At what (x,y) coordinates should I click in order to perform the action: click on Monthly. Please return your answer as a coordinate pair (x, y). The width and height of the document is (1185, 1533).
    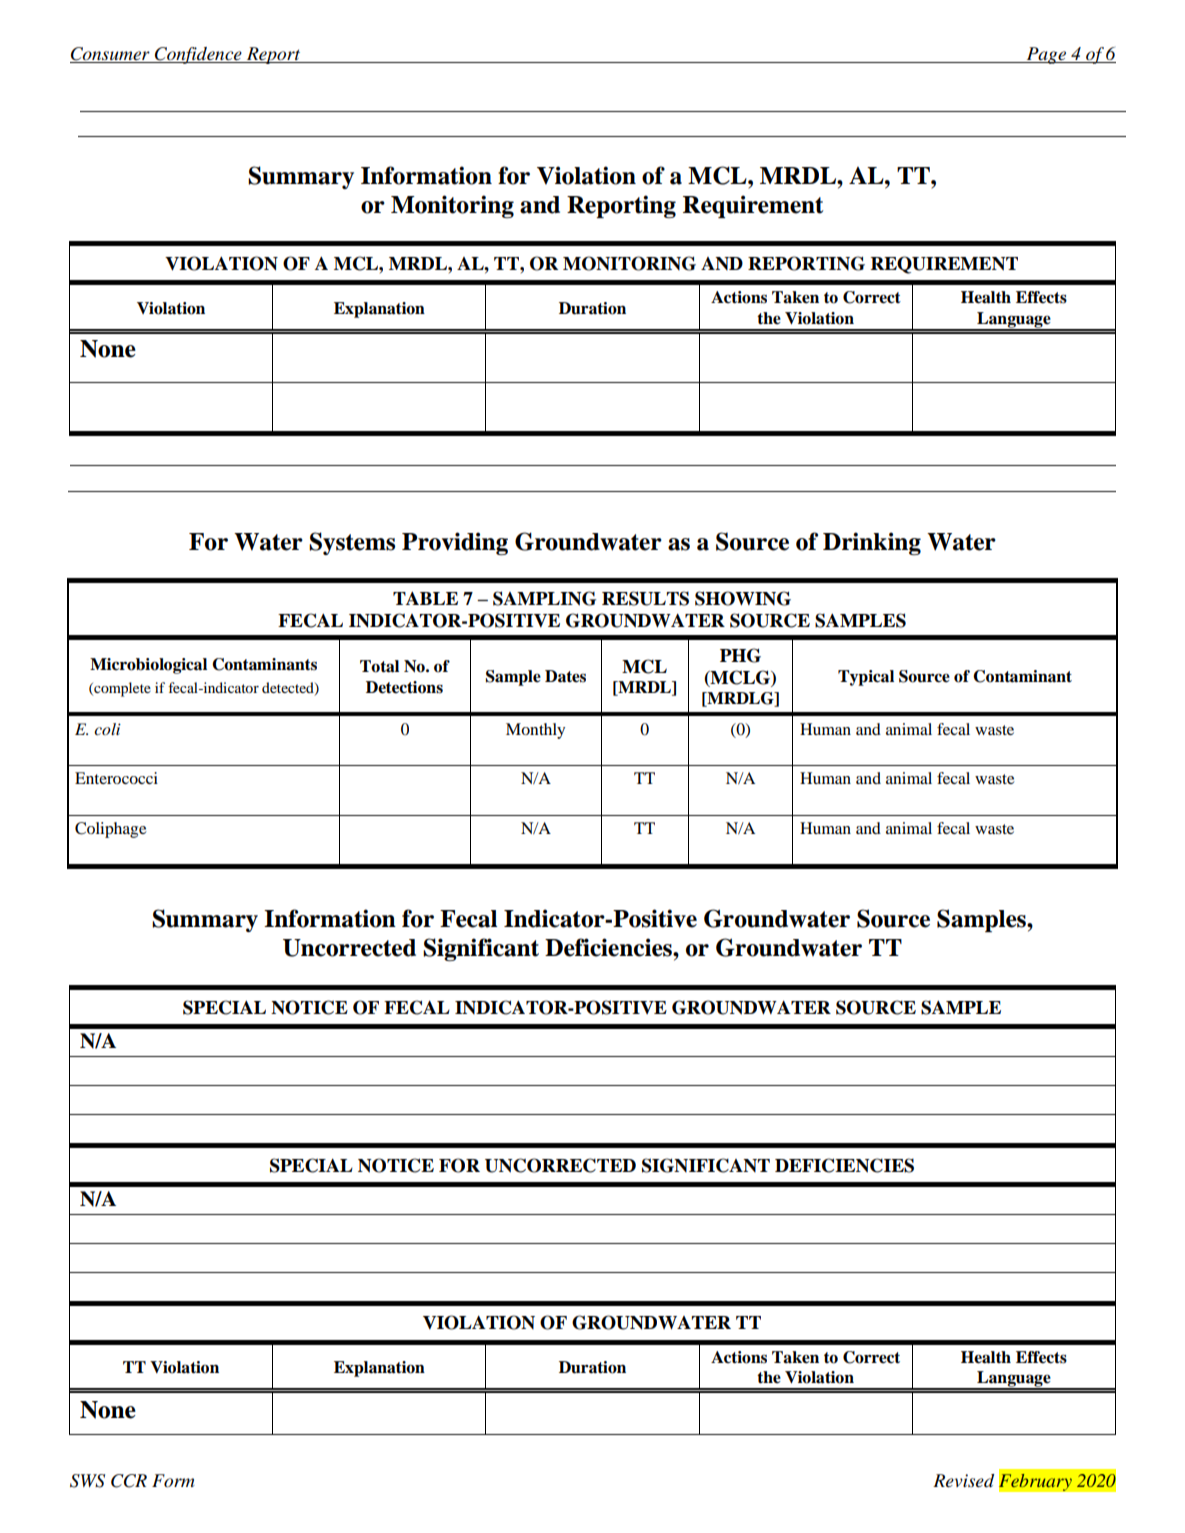
    Looking at the image, I should click on (535, 731).
